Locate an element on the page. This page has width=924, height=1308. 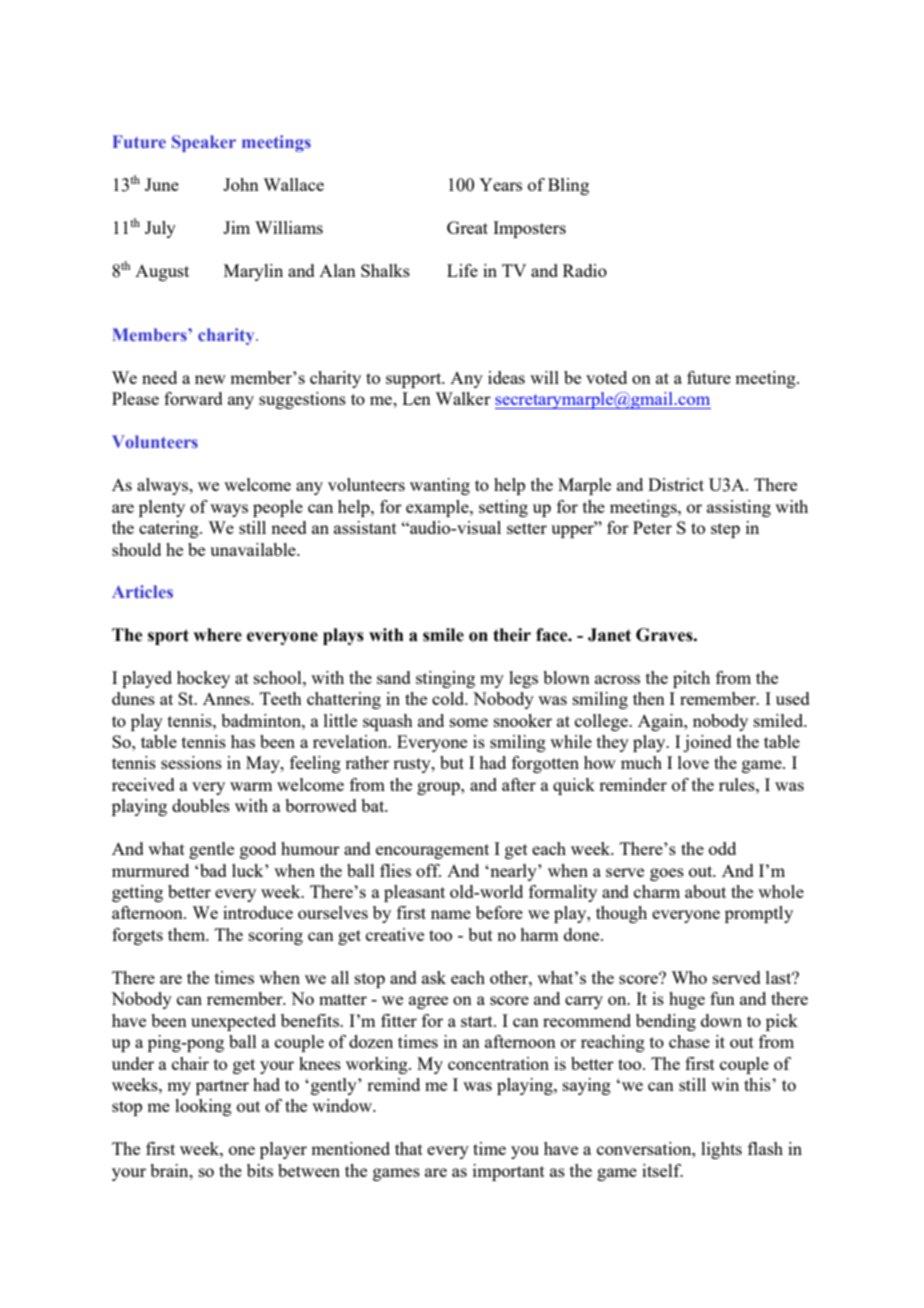
name is located at coordinates (451, 914).
